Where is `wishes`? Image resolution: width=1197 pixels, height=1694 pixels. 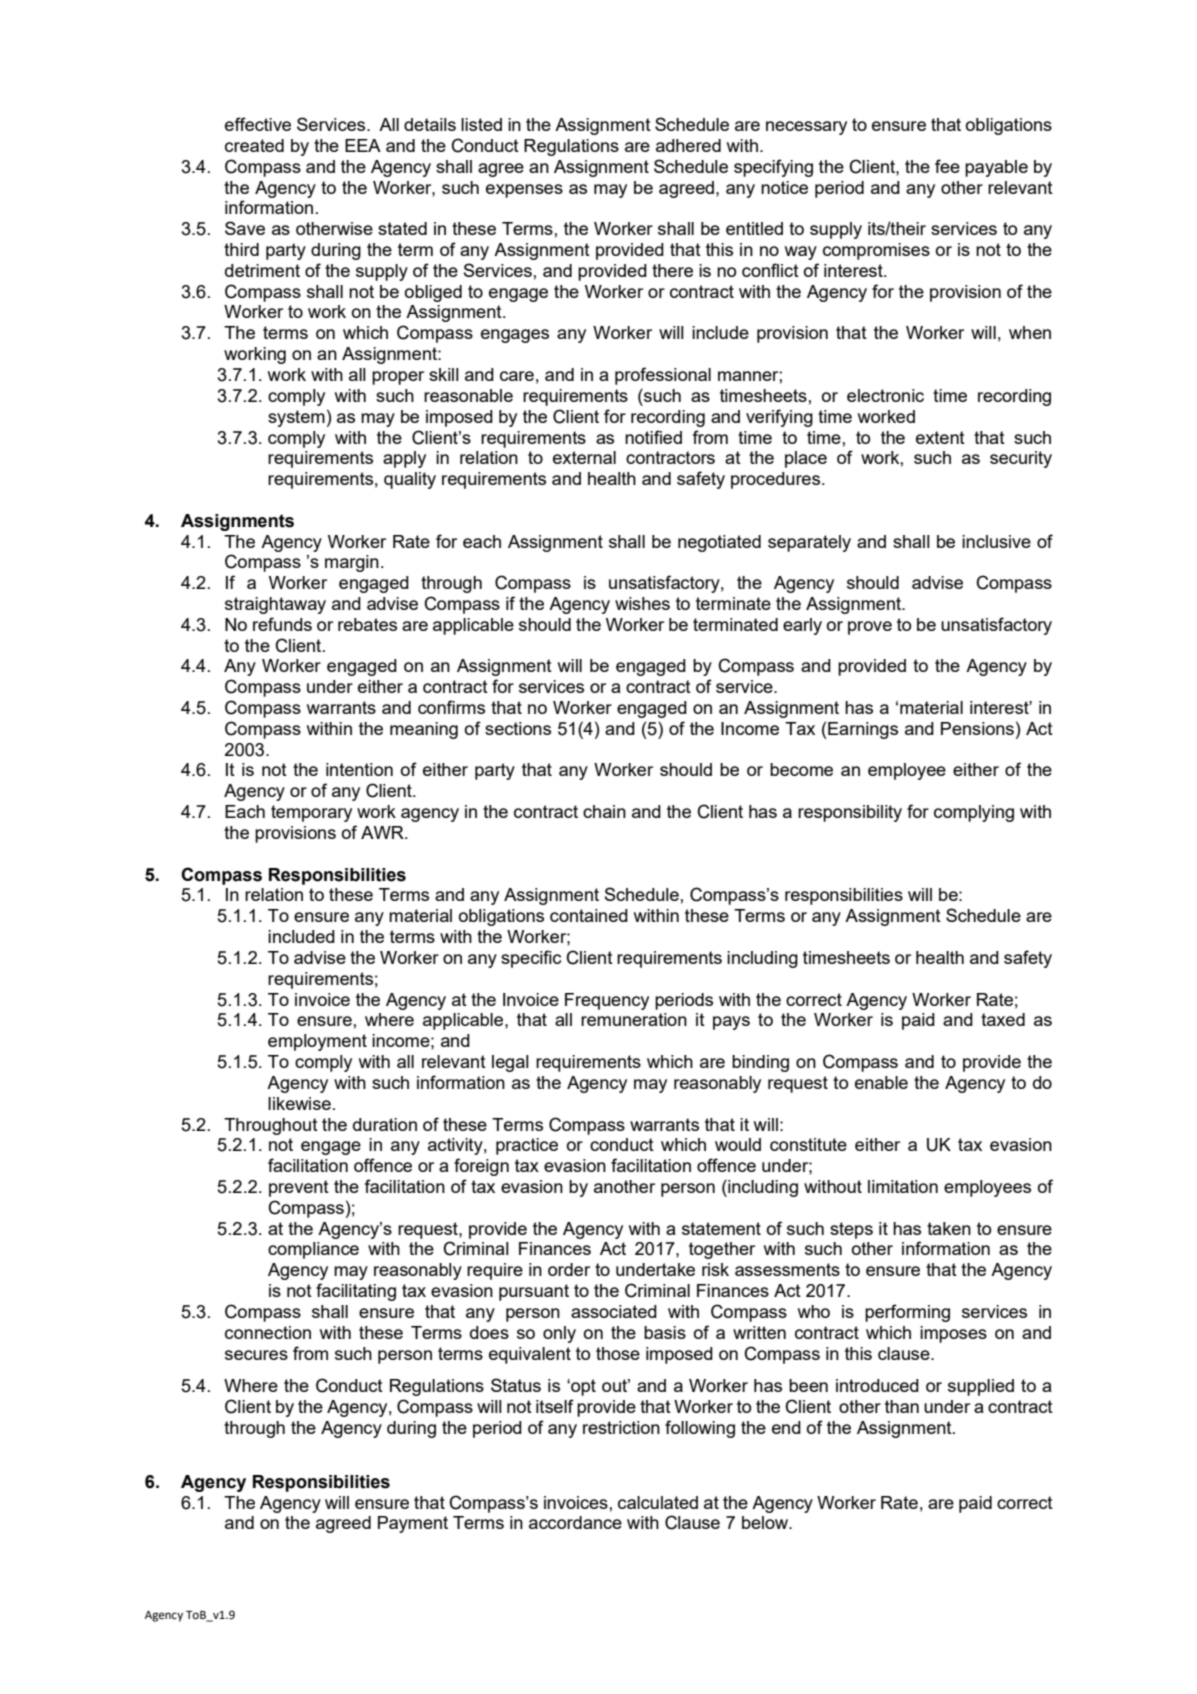 wishes is located at coordinates (642, 603).
